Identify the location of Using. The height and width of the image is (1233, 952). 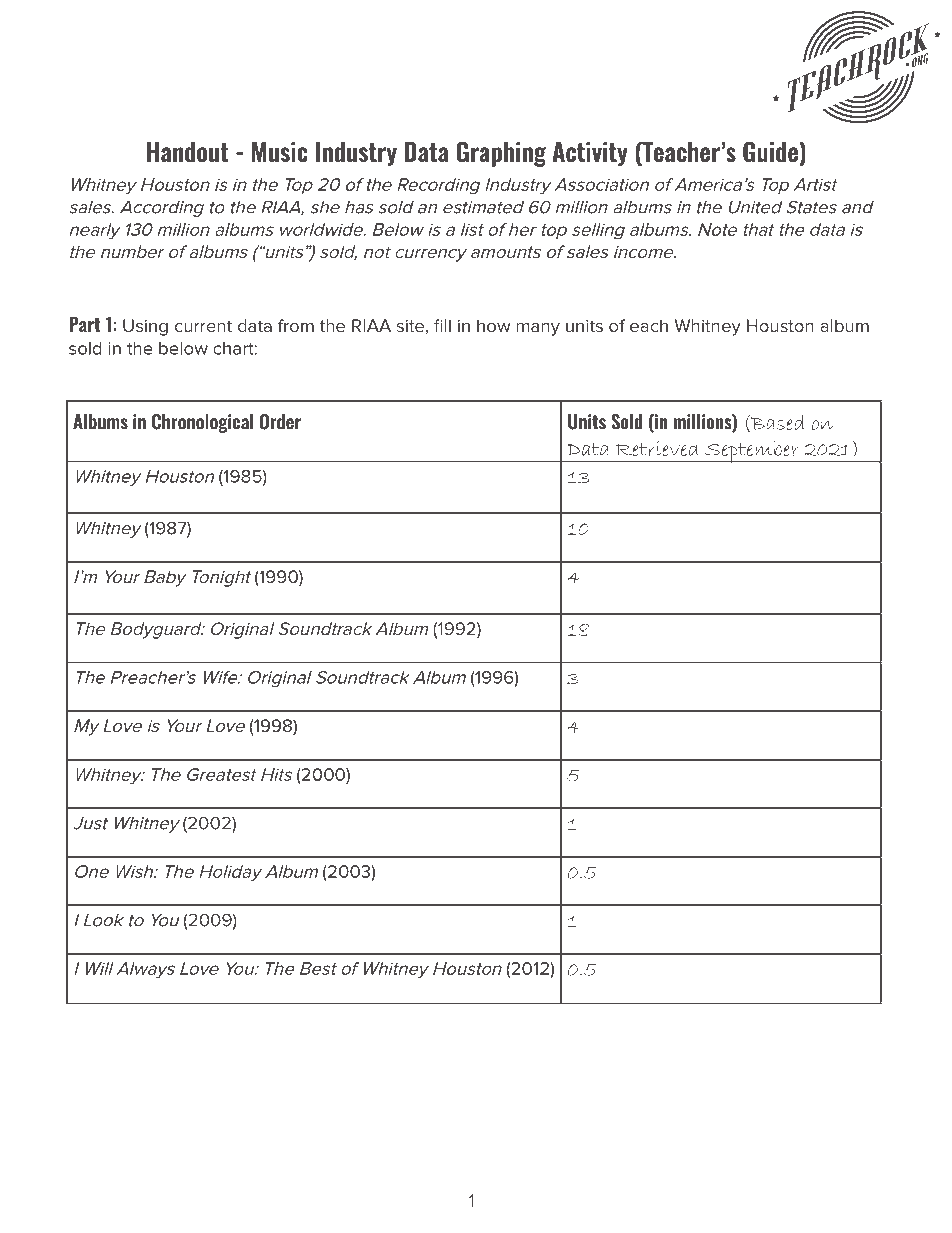
(145, 327).
